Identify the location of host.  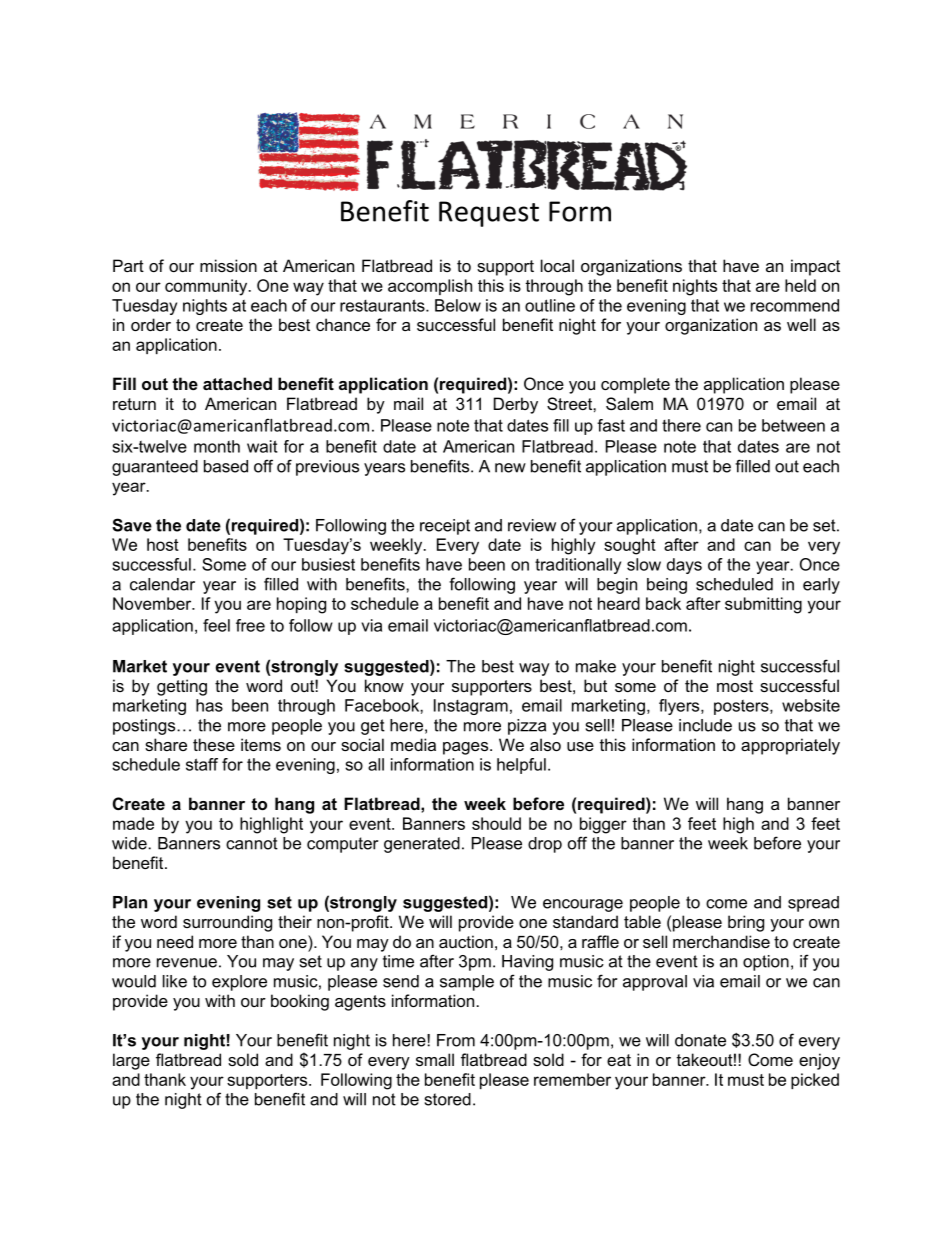
(163, 544).
